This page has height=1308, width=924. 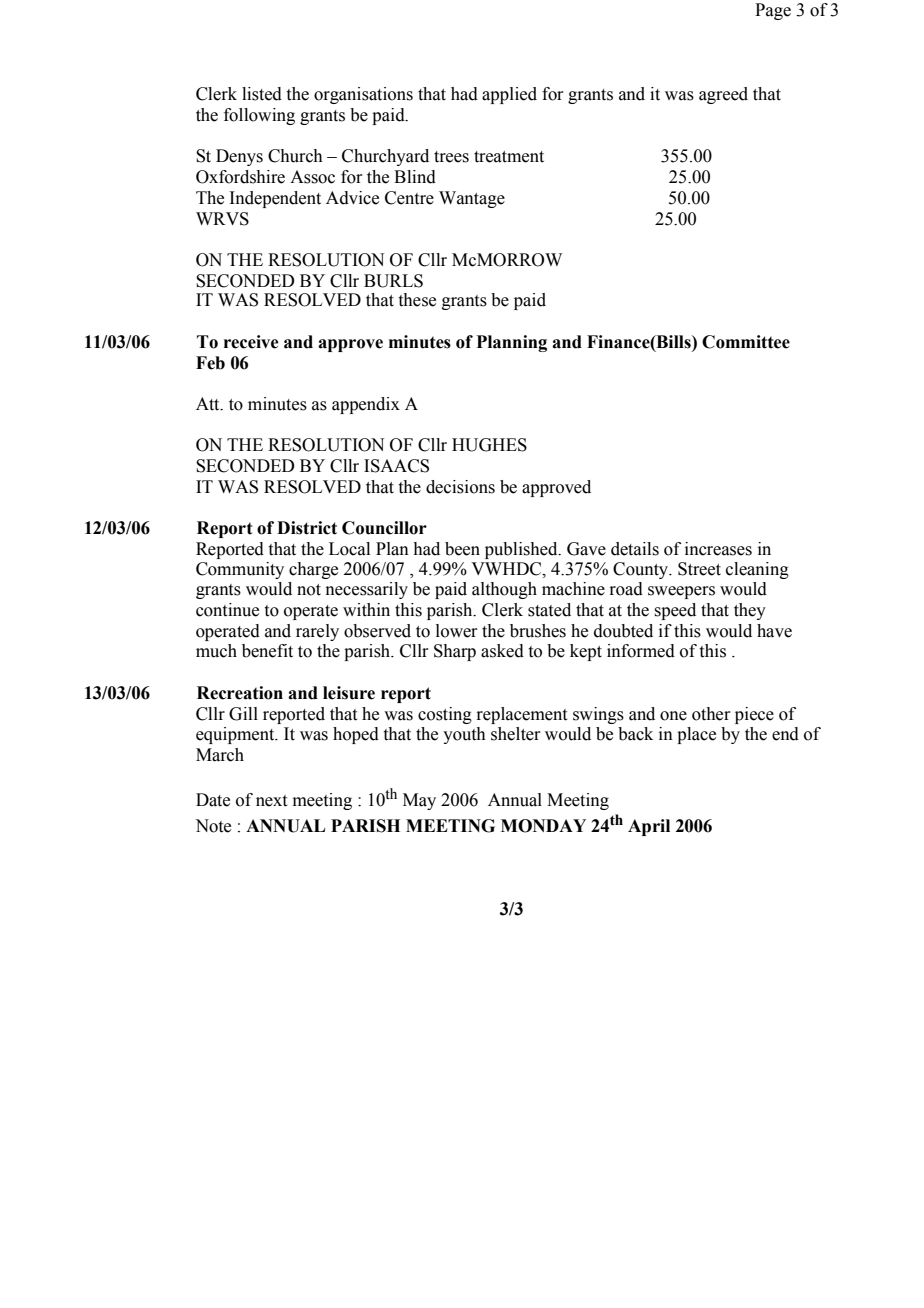 What do you see at coordinates (773, 11) in the page?
I see `Page` at bounding box center [773, 11].
